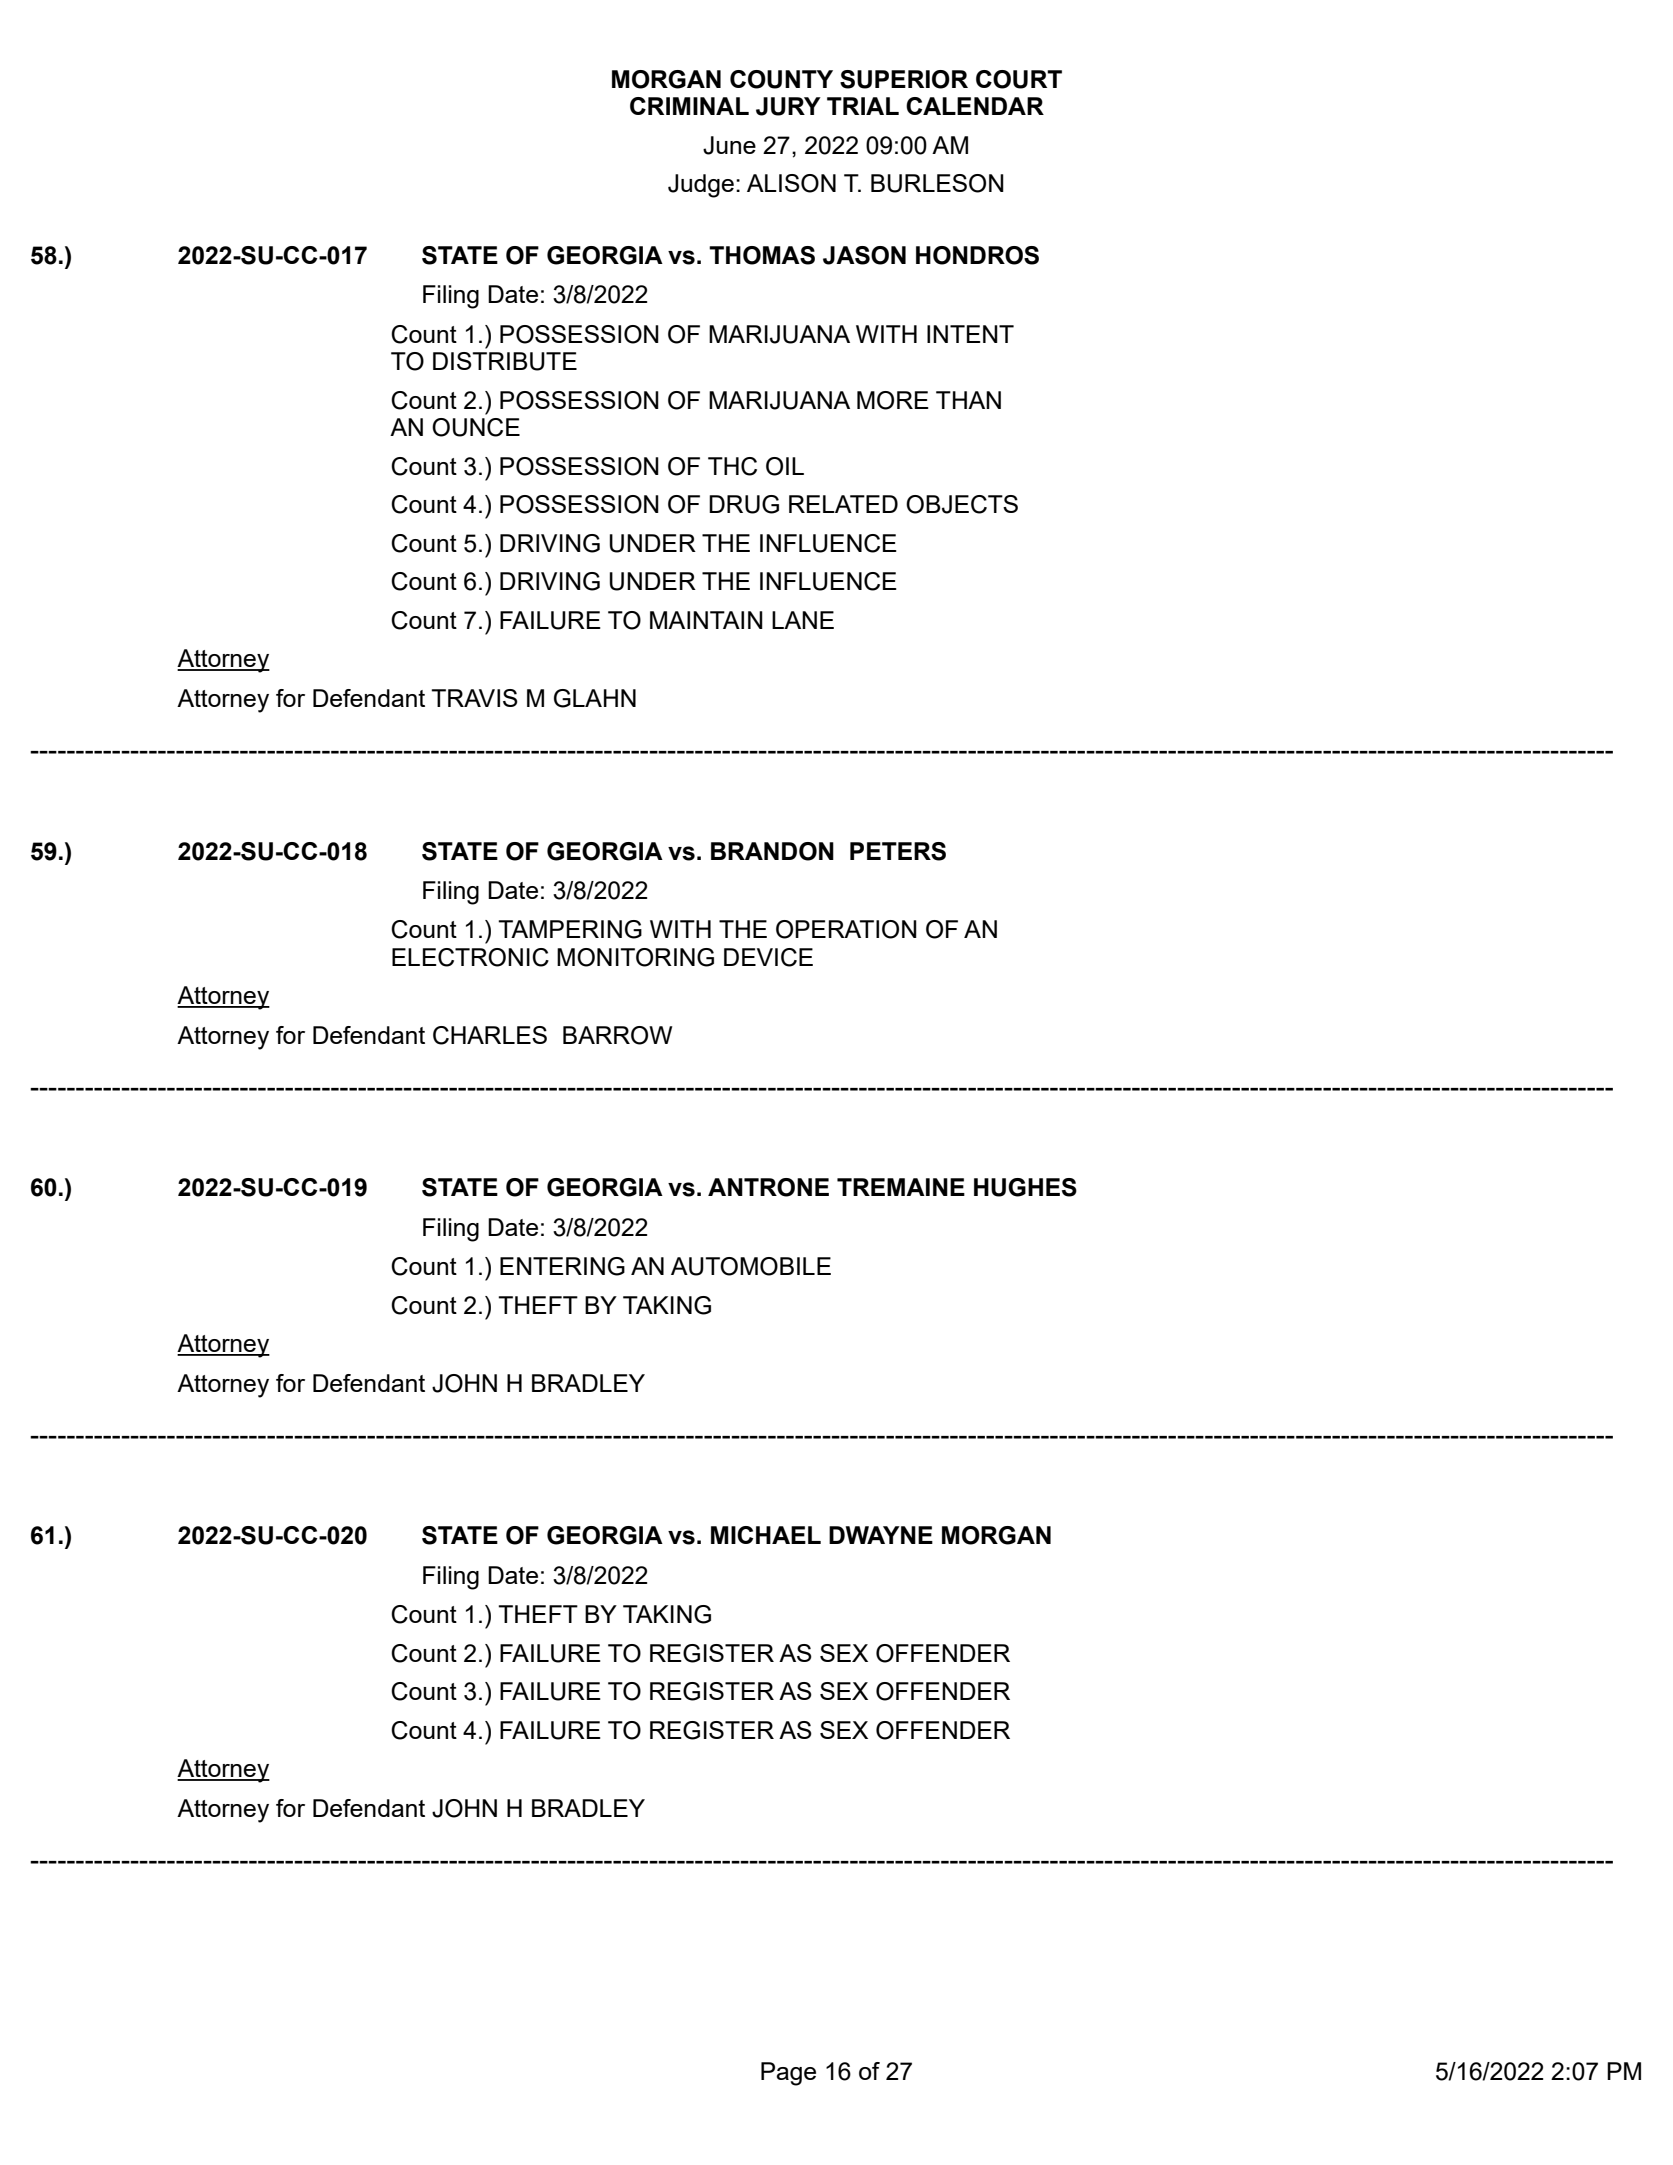 This screenshot has width=1673, height=2165. What do you see at coordinates (766, 1535) in the screenshot?
I see `MICHAEL` at bounding box center [766, 1535].
